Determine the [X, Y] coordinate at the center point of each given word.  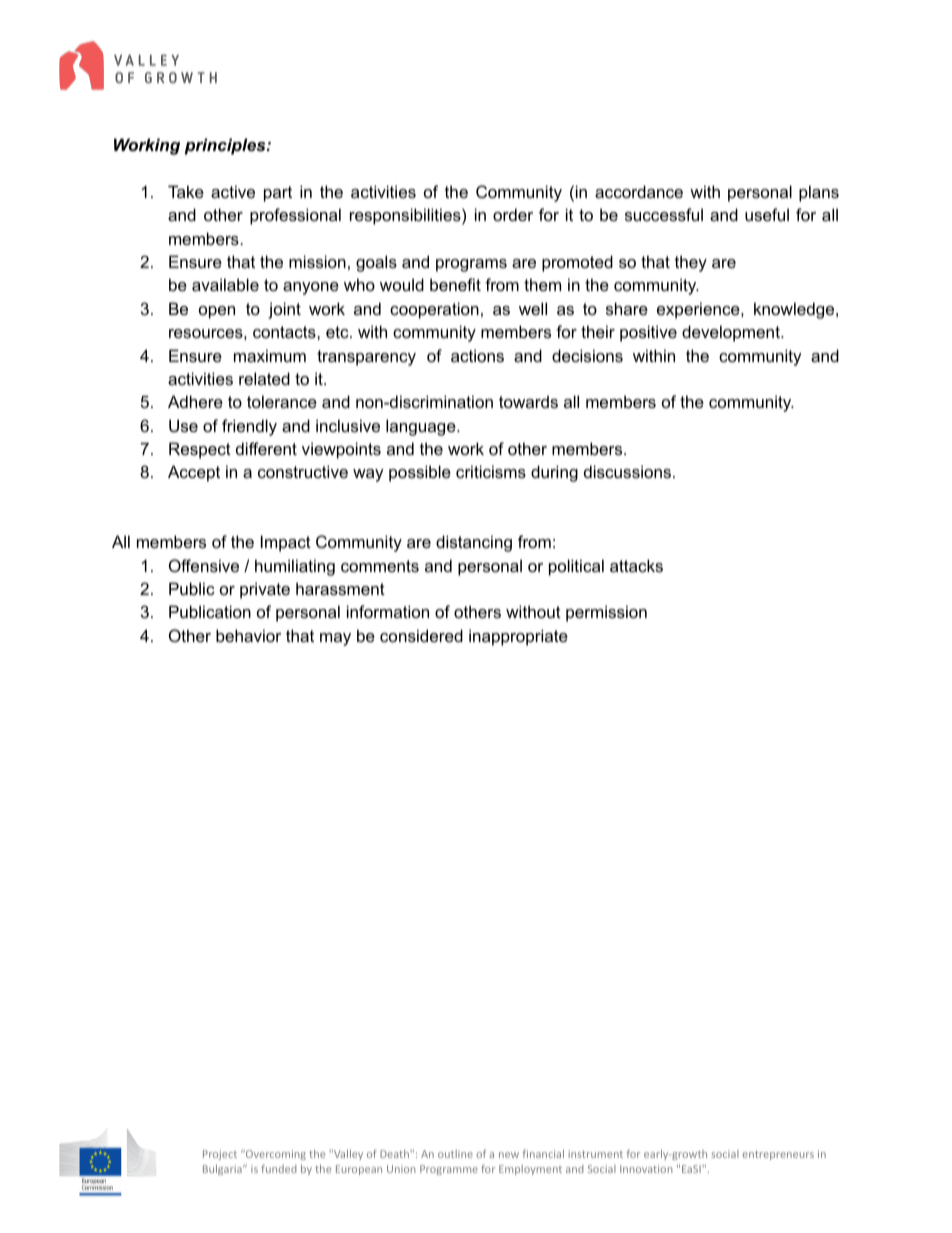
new [509, 1155]
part [278, 194]
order [513, 214]
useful [767, 214]
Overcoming [275, 1155]
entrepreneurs [778, 1155]
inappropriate [518, 637]
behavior [248, 635]
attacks [636, 565]
